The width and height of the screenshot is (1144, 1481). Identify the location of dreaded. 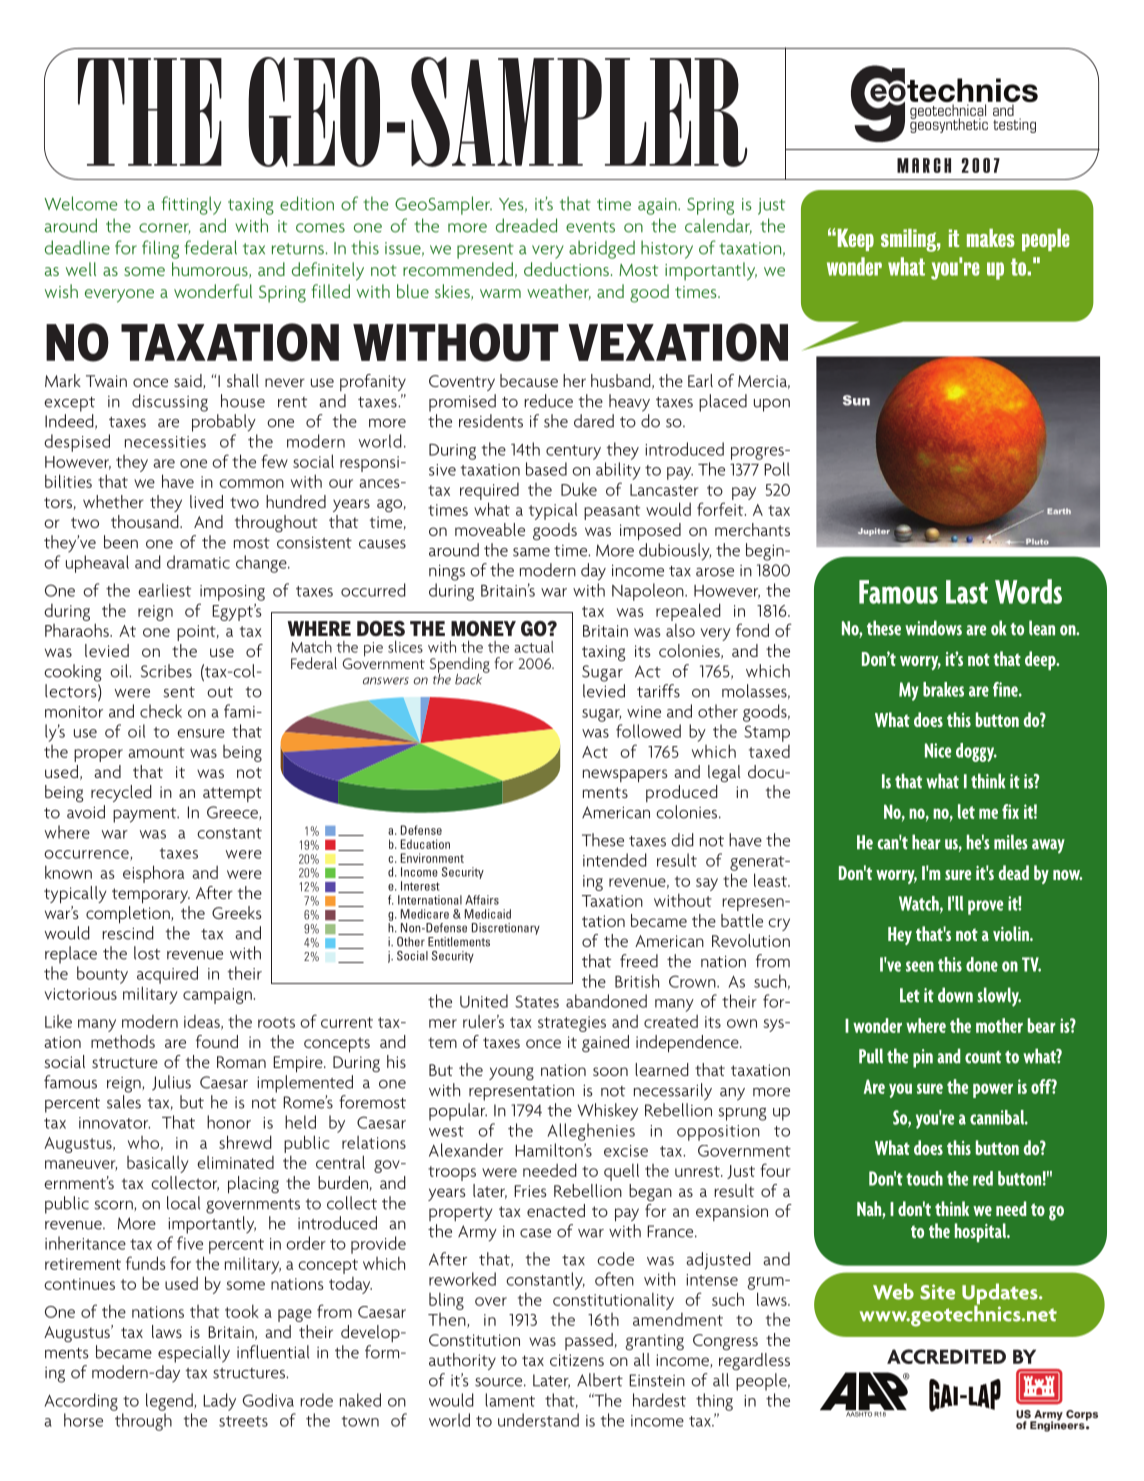
(526, 225).
